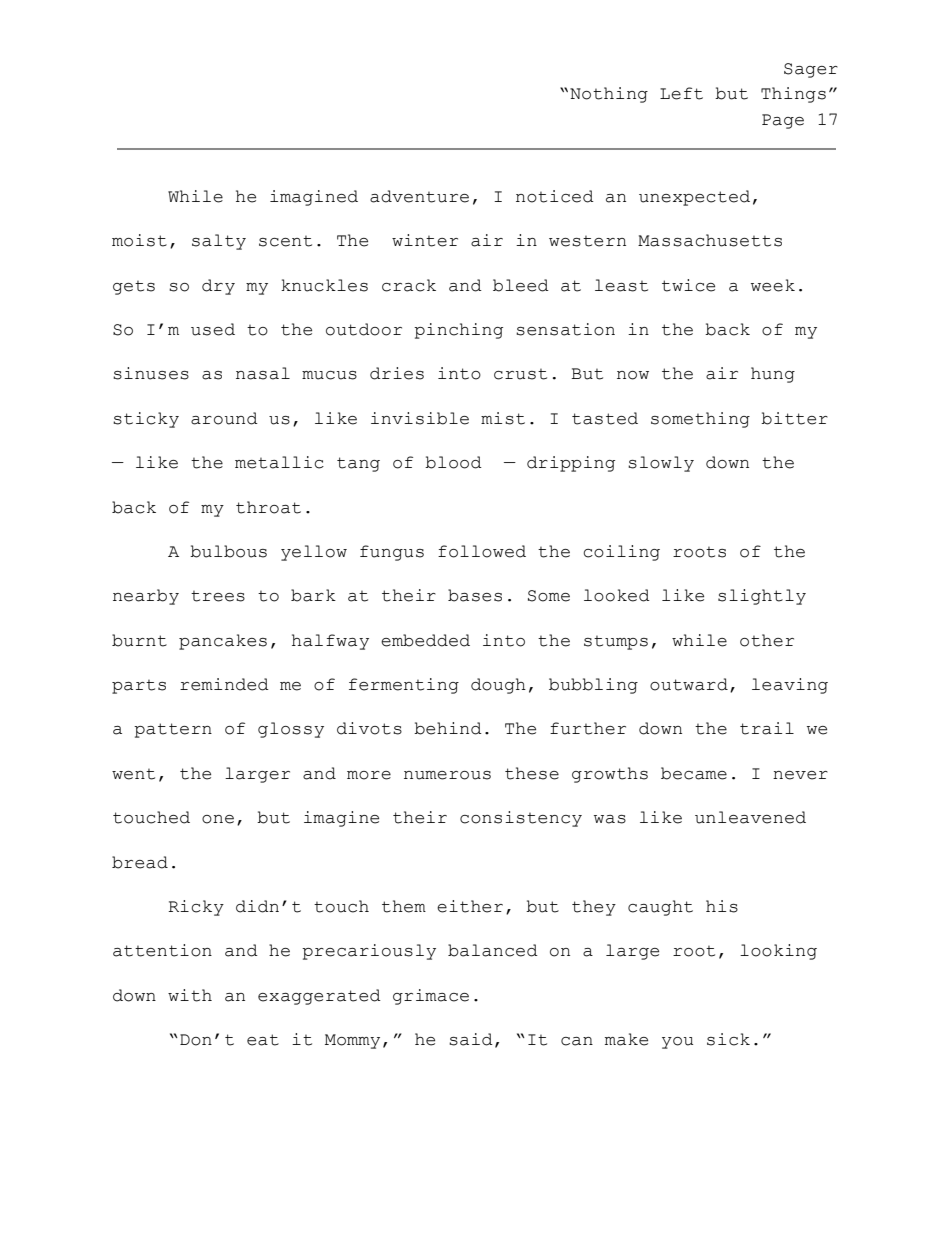 The height and width of the document is (1233, 952). I want to click on Nothing, so click(609, 95).
